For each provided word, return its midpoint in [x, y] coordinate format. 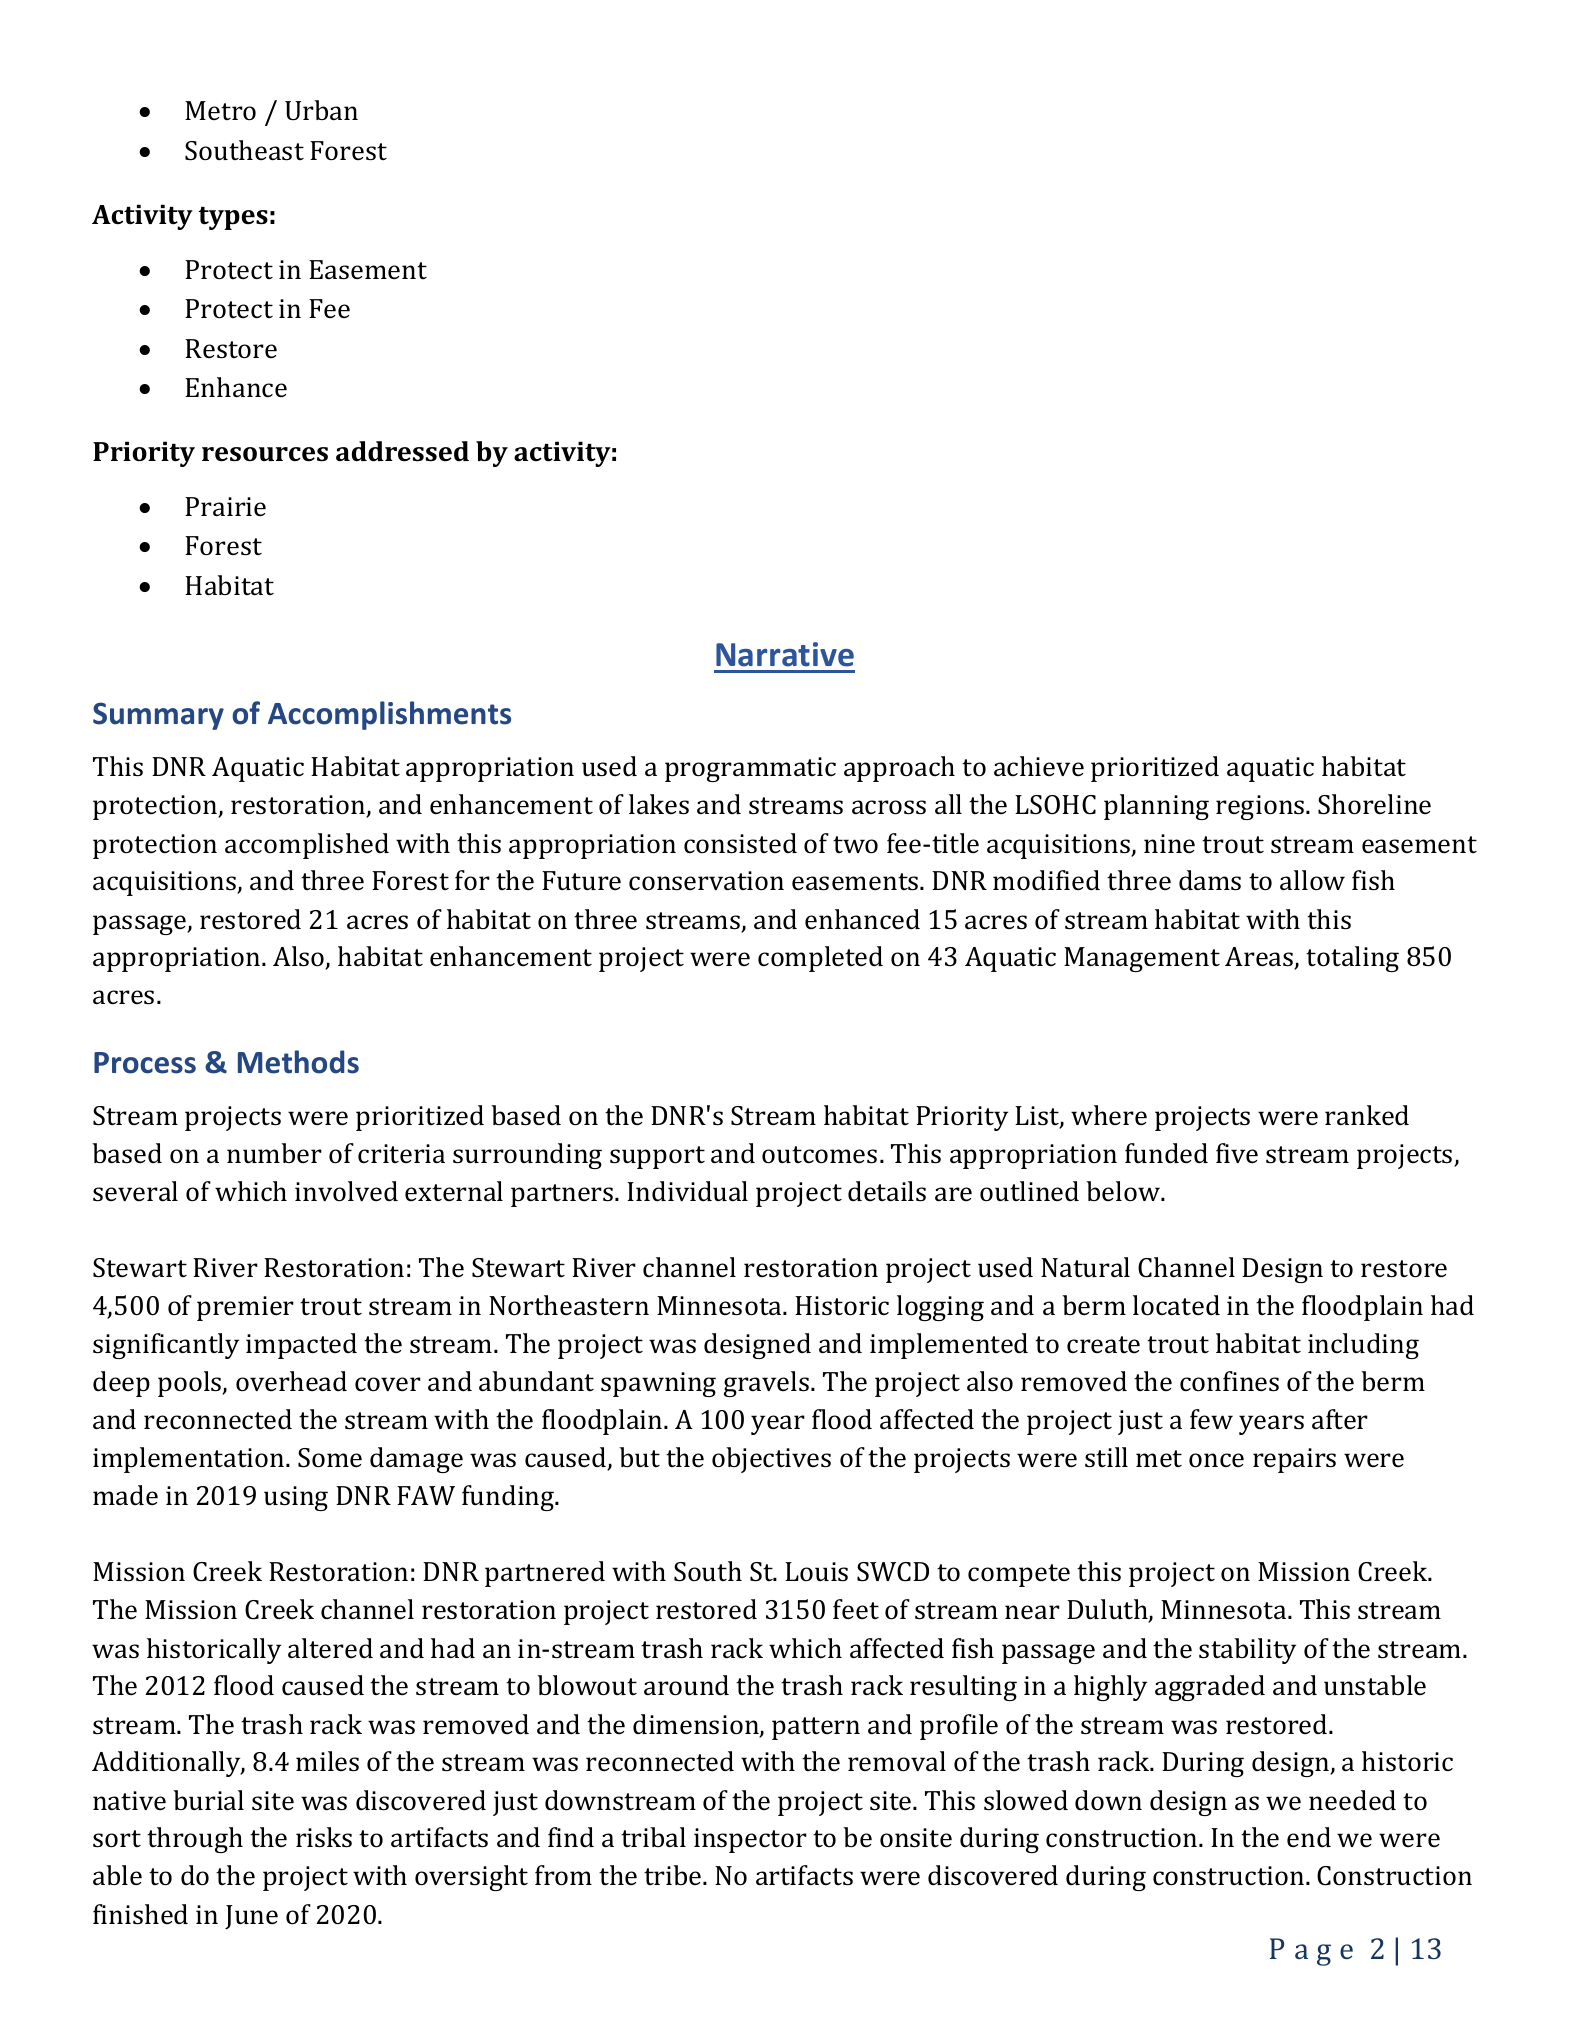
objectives [771, 1460]
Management [1142, 959]
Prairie [225, 507]
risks [324, 1837]
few [1211, 1419]
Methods [298, 1062]
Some [330, 1458]
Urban [321, 110]
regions [1261, 807]
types [233, 218]
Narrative [785, 654]
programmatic [750, 769]
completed [820, 959]
